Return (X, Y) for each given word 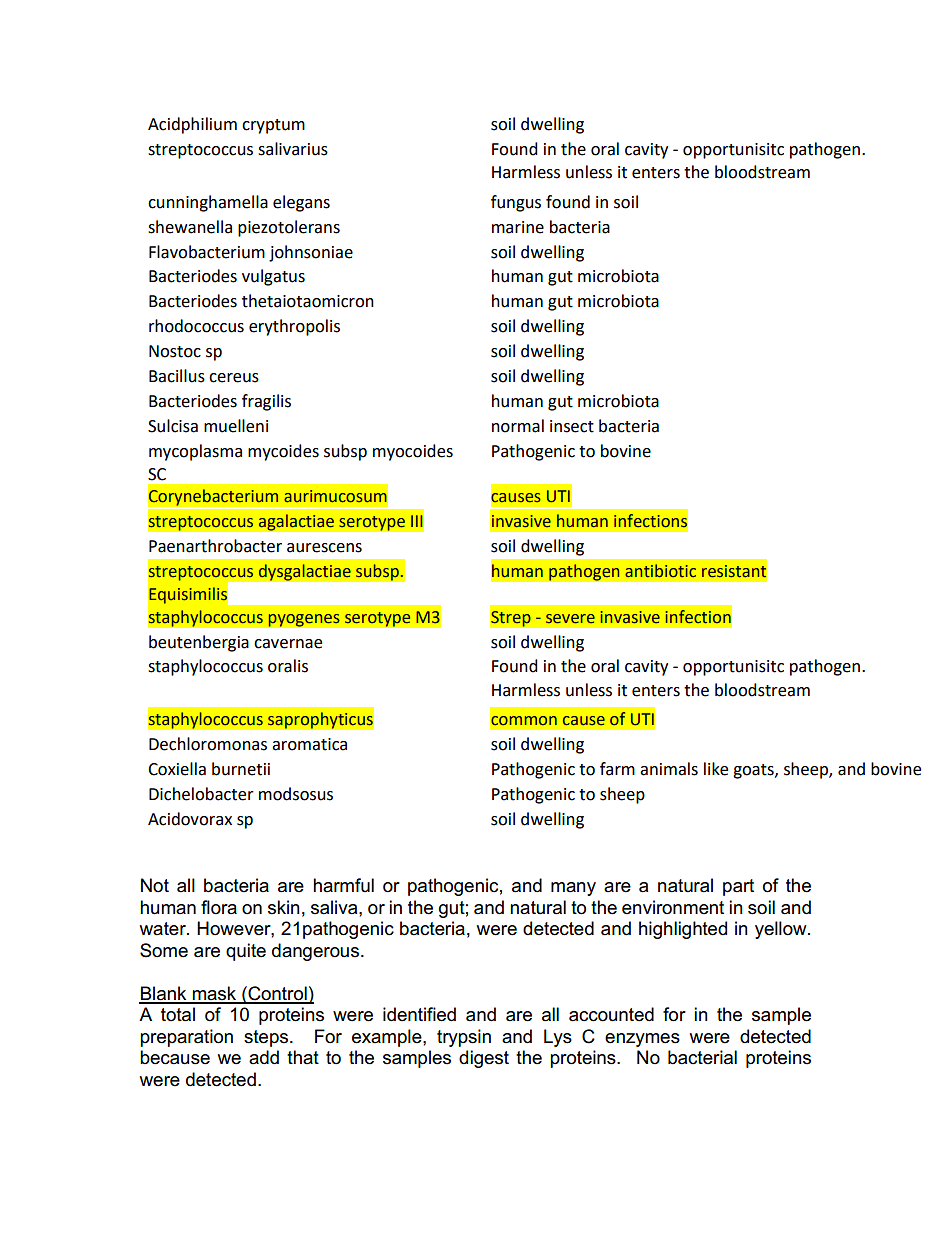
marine (518, 227)
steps (266, 1038)
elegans (301, 203)
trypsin (464, 1038)
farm (617, 769)
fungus (516, 203)
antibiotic (660, 571)
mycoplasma (195, 452)
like (716, 769)
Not (155, 885)
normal (518, 426)
